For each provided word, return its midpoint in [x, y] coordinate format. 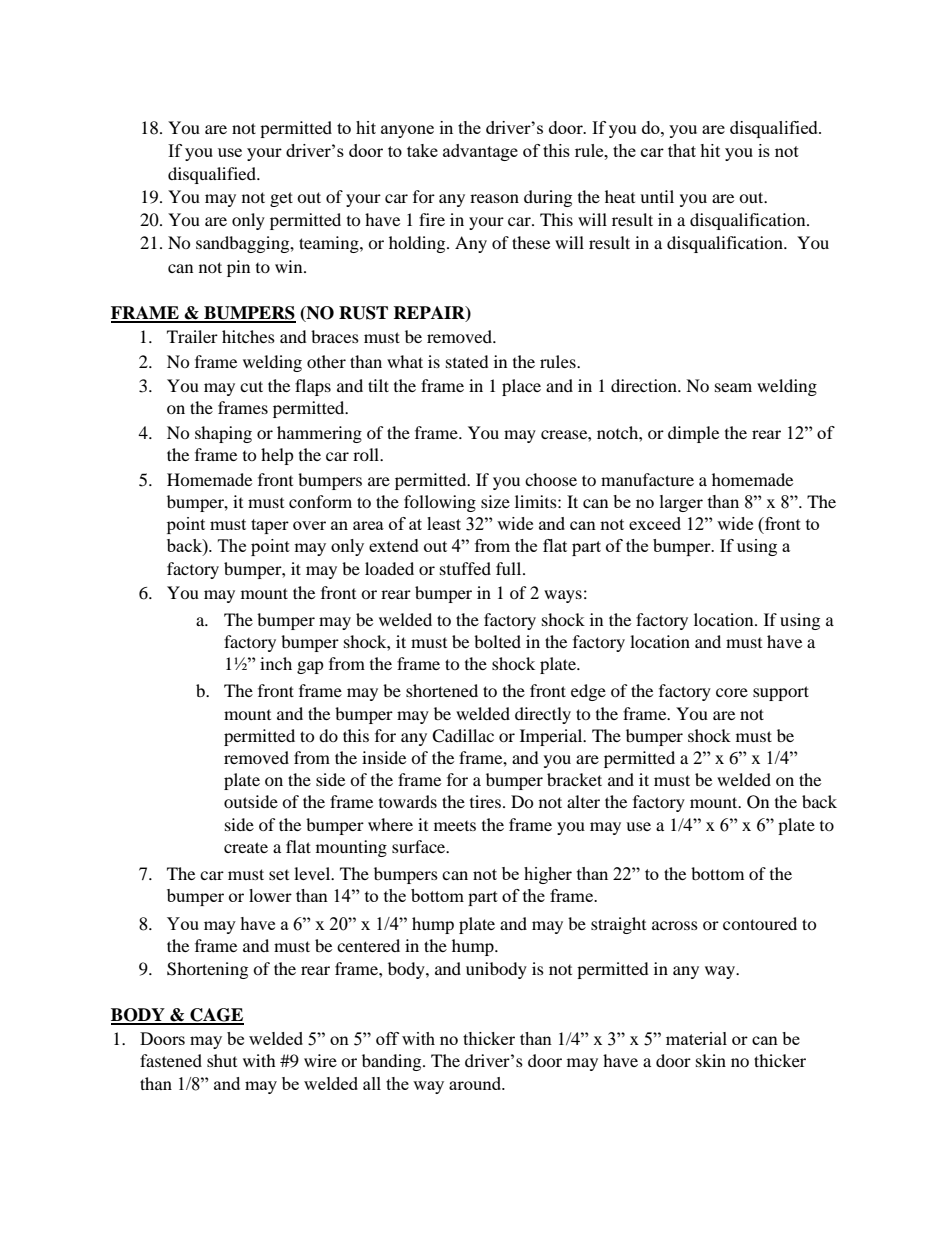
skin [711, 1060]
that [682, 150]
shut [222, 1060]
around [476, 1083]
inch [276, 663]
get [281, 199]
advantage [480, 152]
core [732, 692]
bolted [497, 641]
